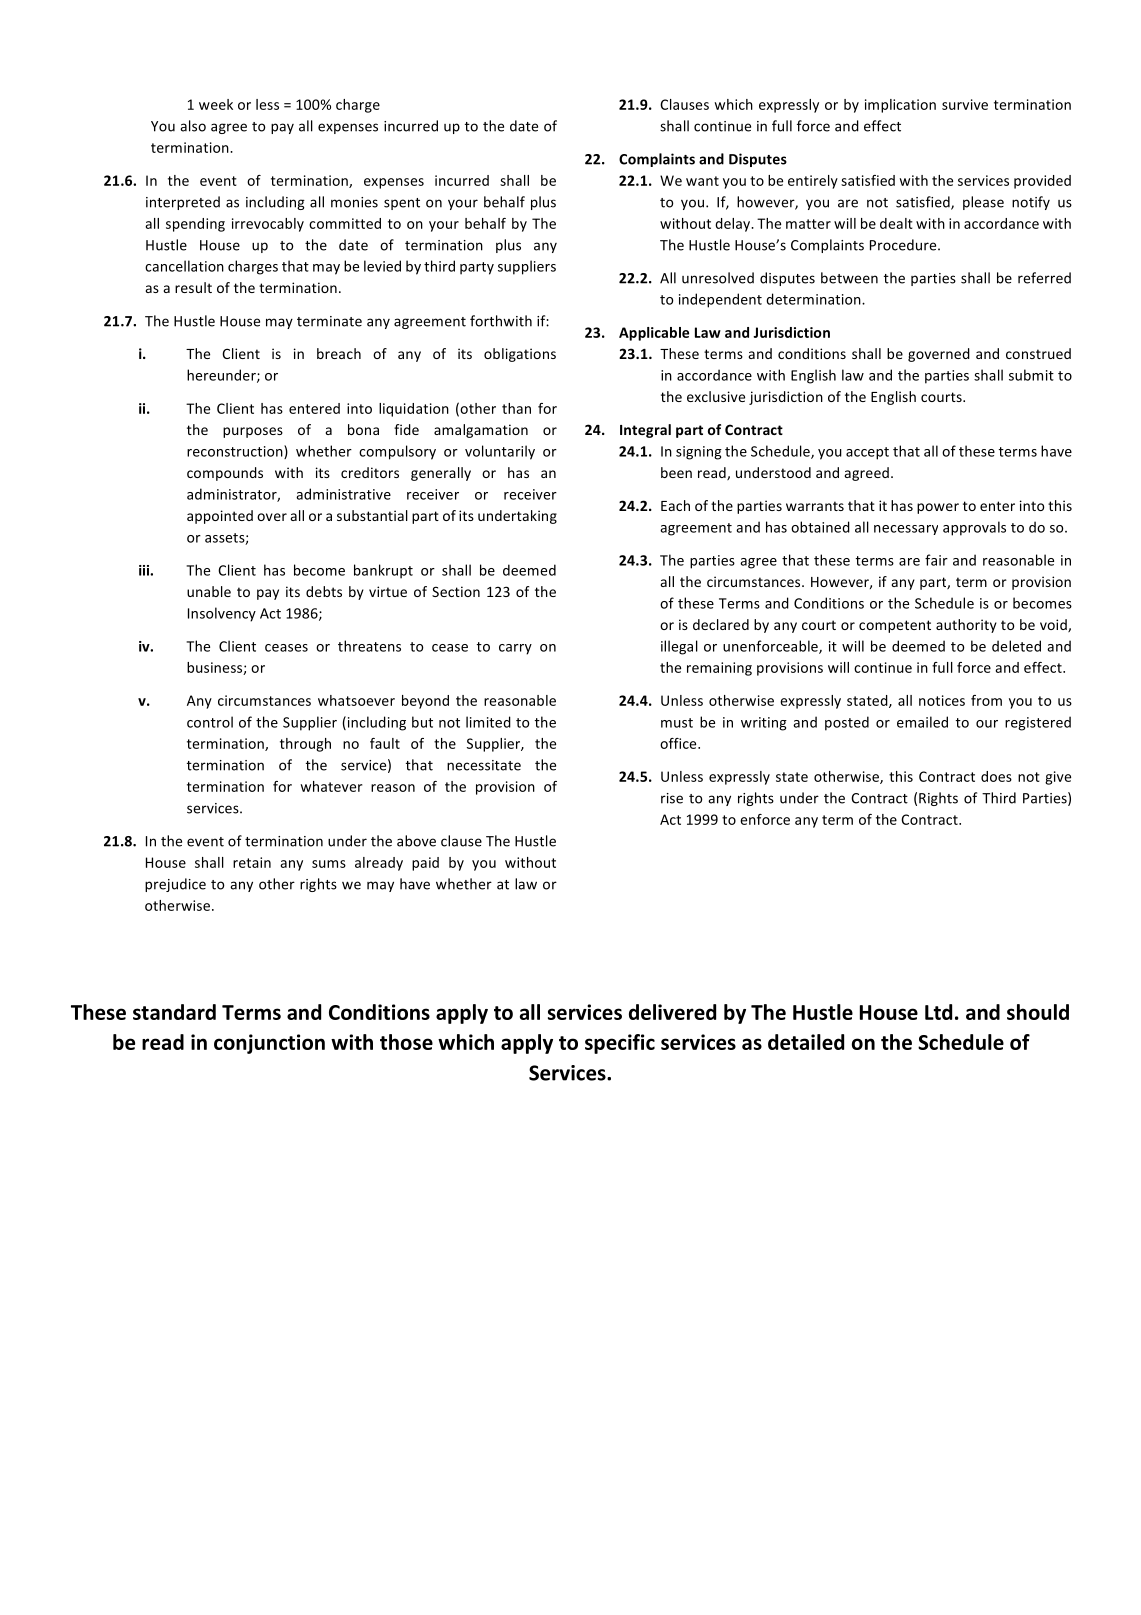  Describe the element at coordinates (672, 798) in the screenshot. I see `rise` at that location.
